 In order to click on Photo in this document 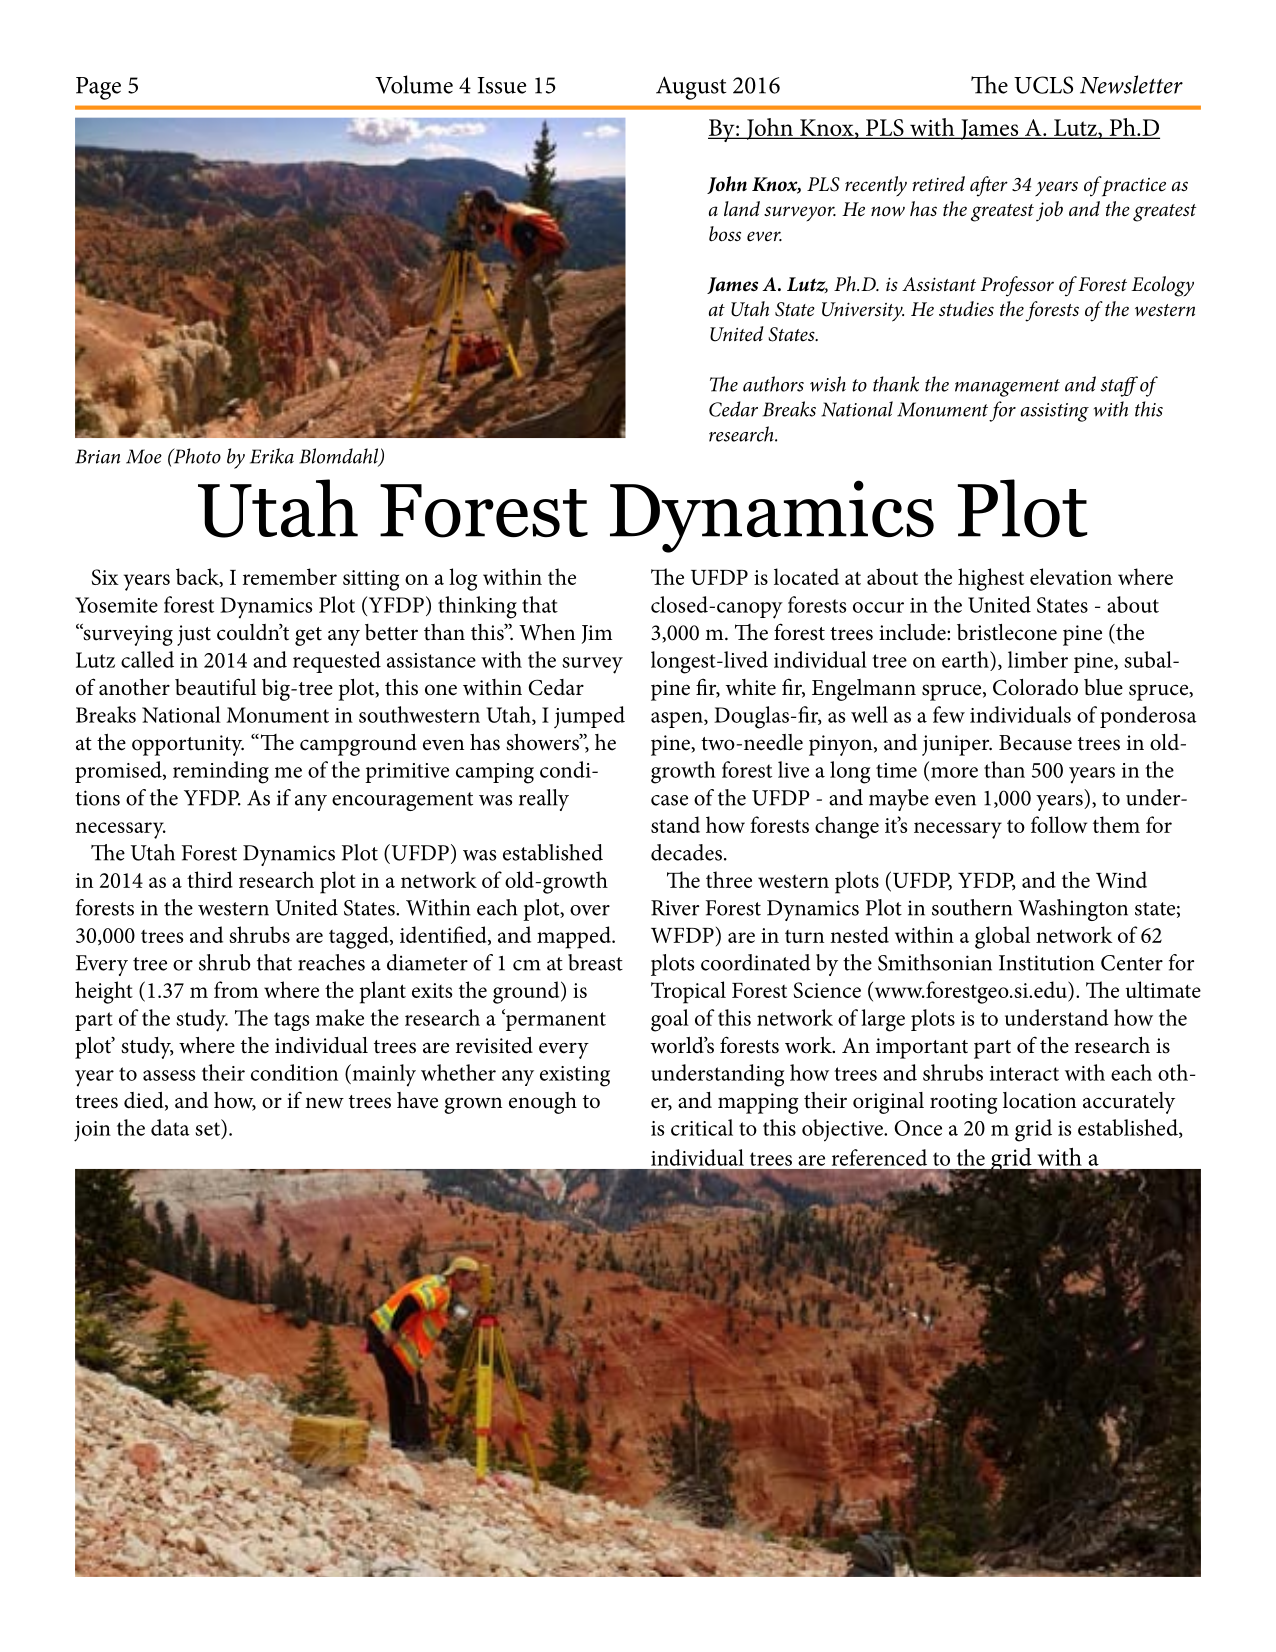, I will do `click(196, 456)`.
